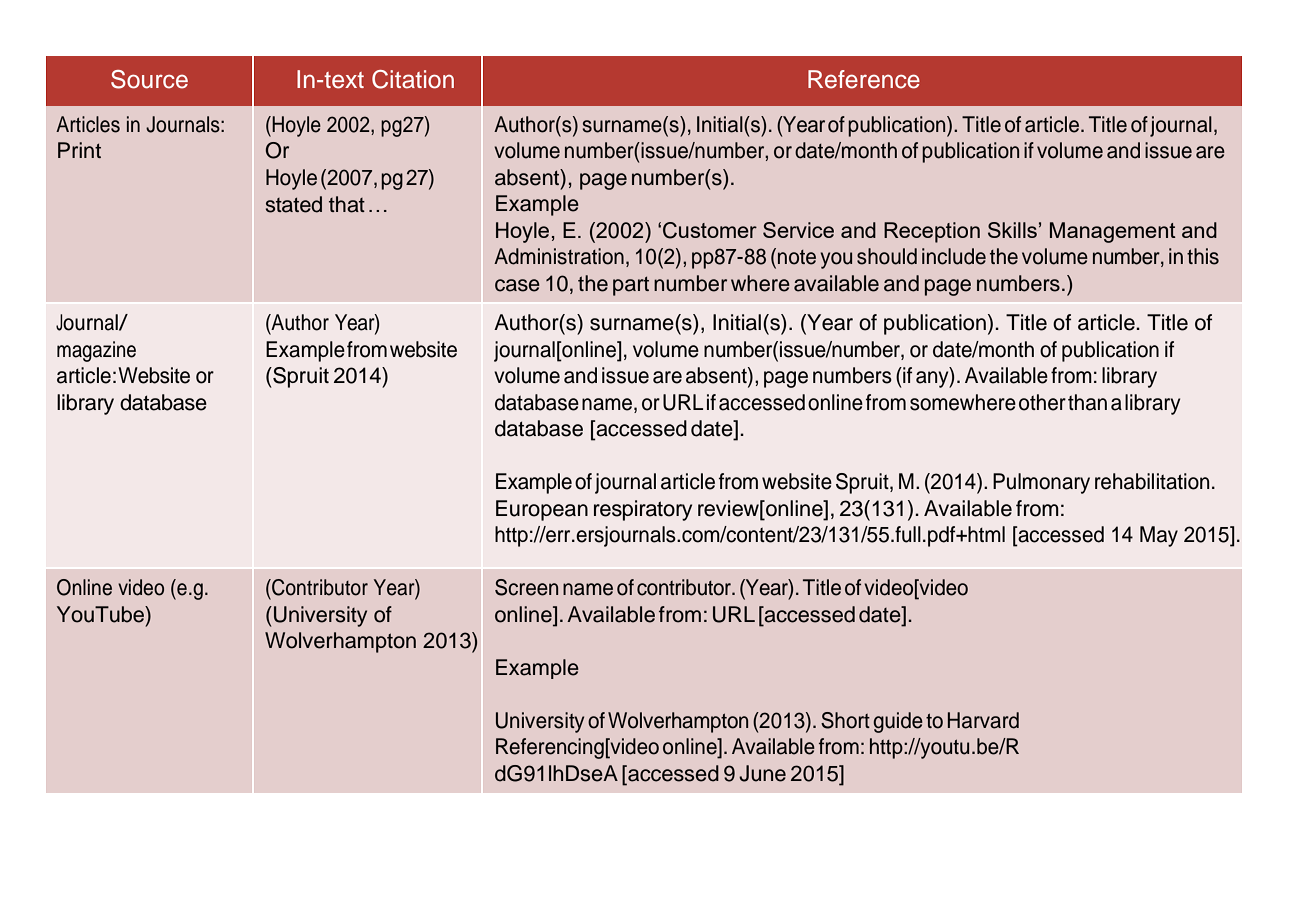 This screenshot has height=924, width=1307. I want to click on June, so click(762, 773).
